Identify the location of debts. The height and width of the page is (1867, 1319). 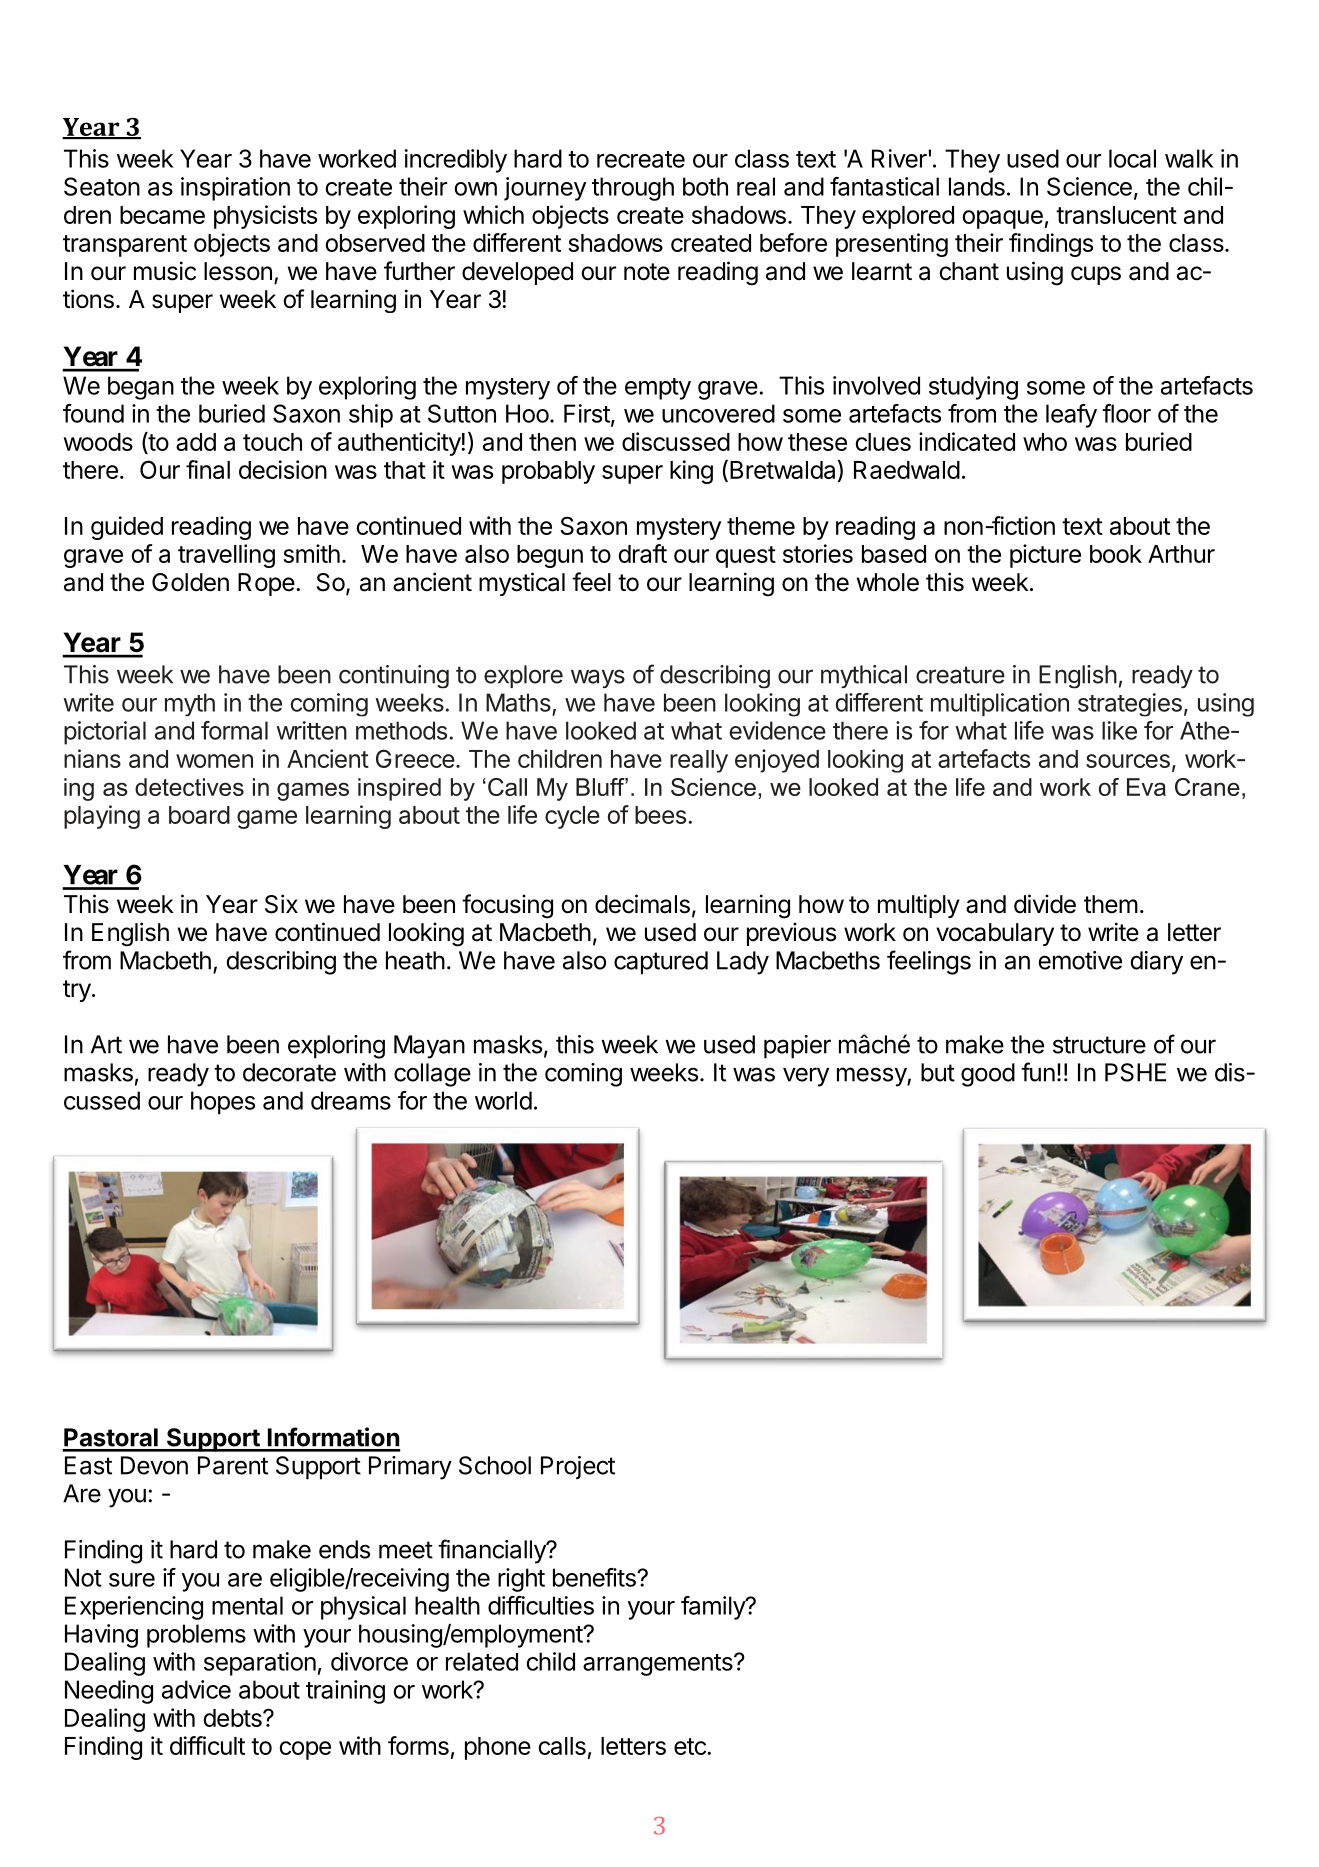
(233, 1718).
